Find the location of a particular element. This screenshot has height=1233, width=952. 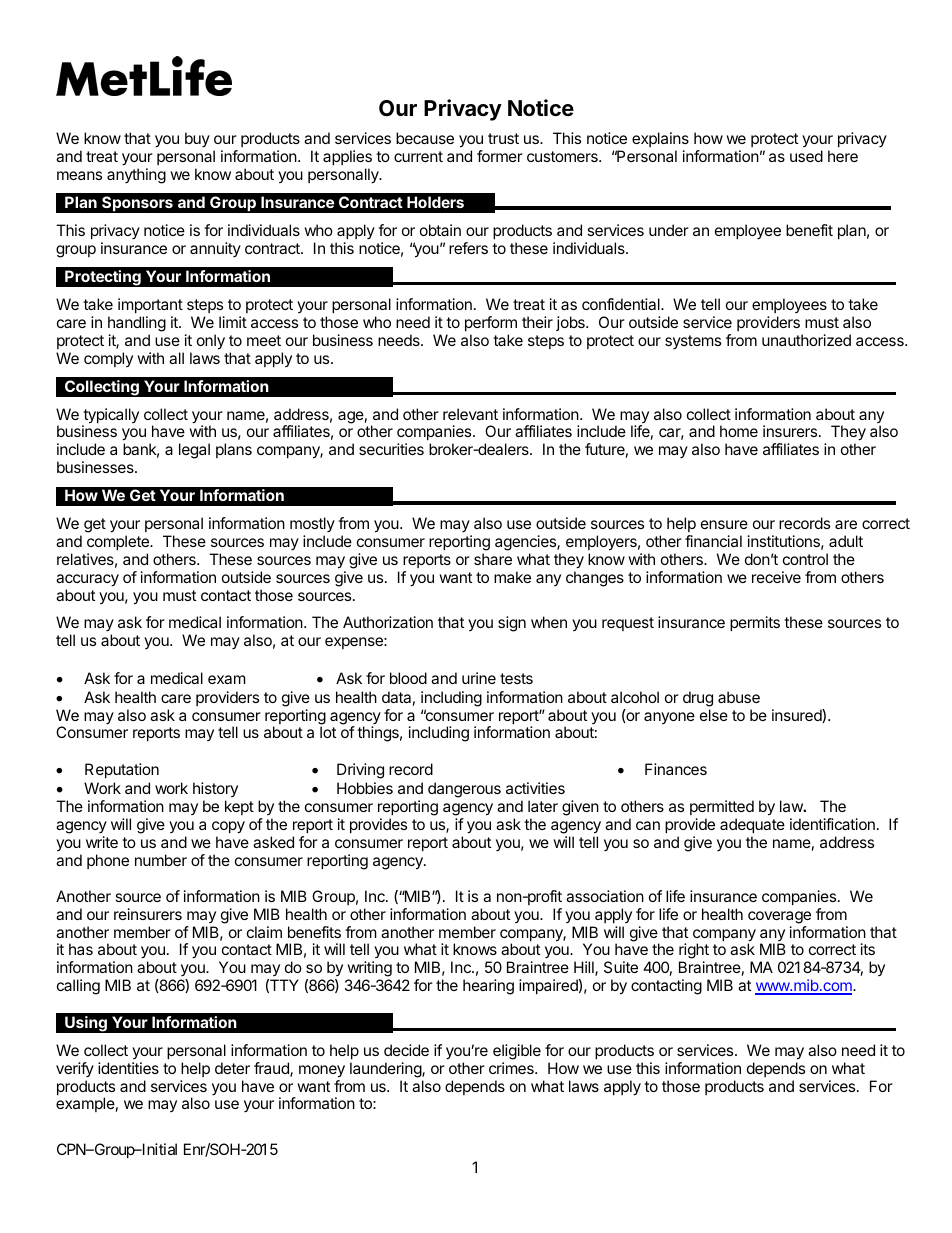

home is located at coordinates (739, 431).
